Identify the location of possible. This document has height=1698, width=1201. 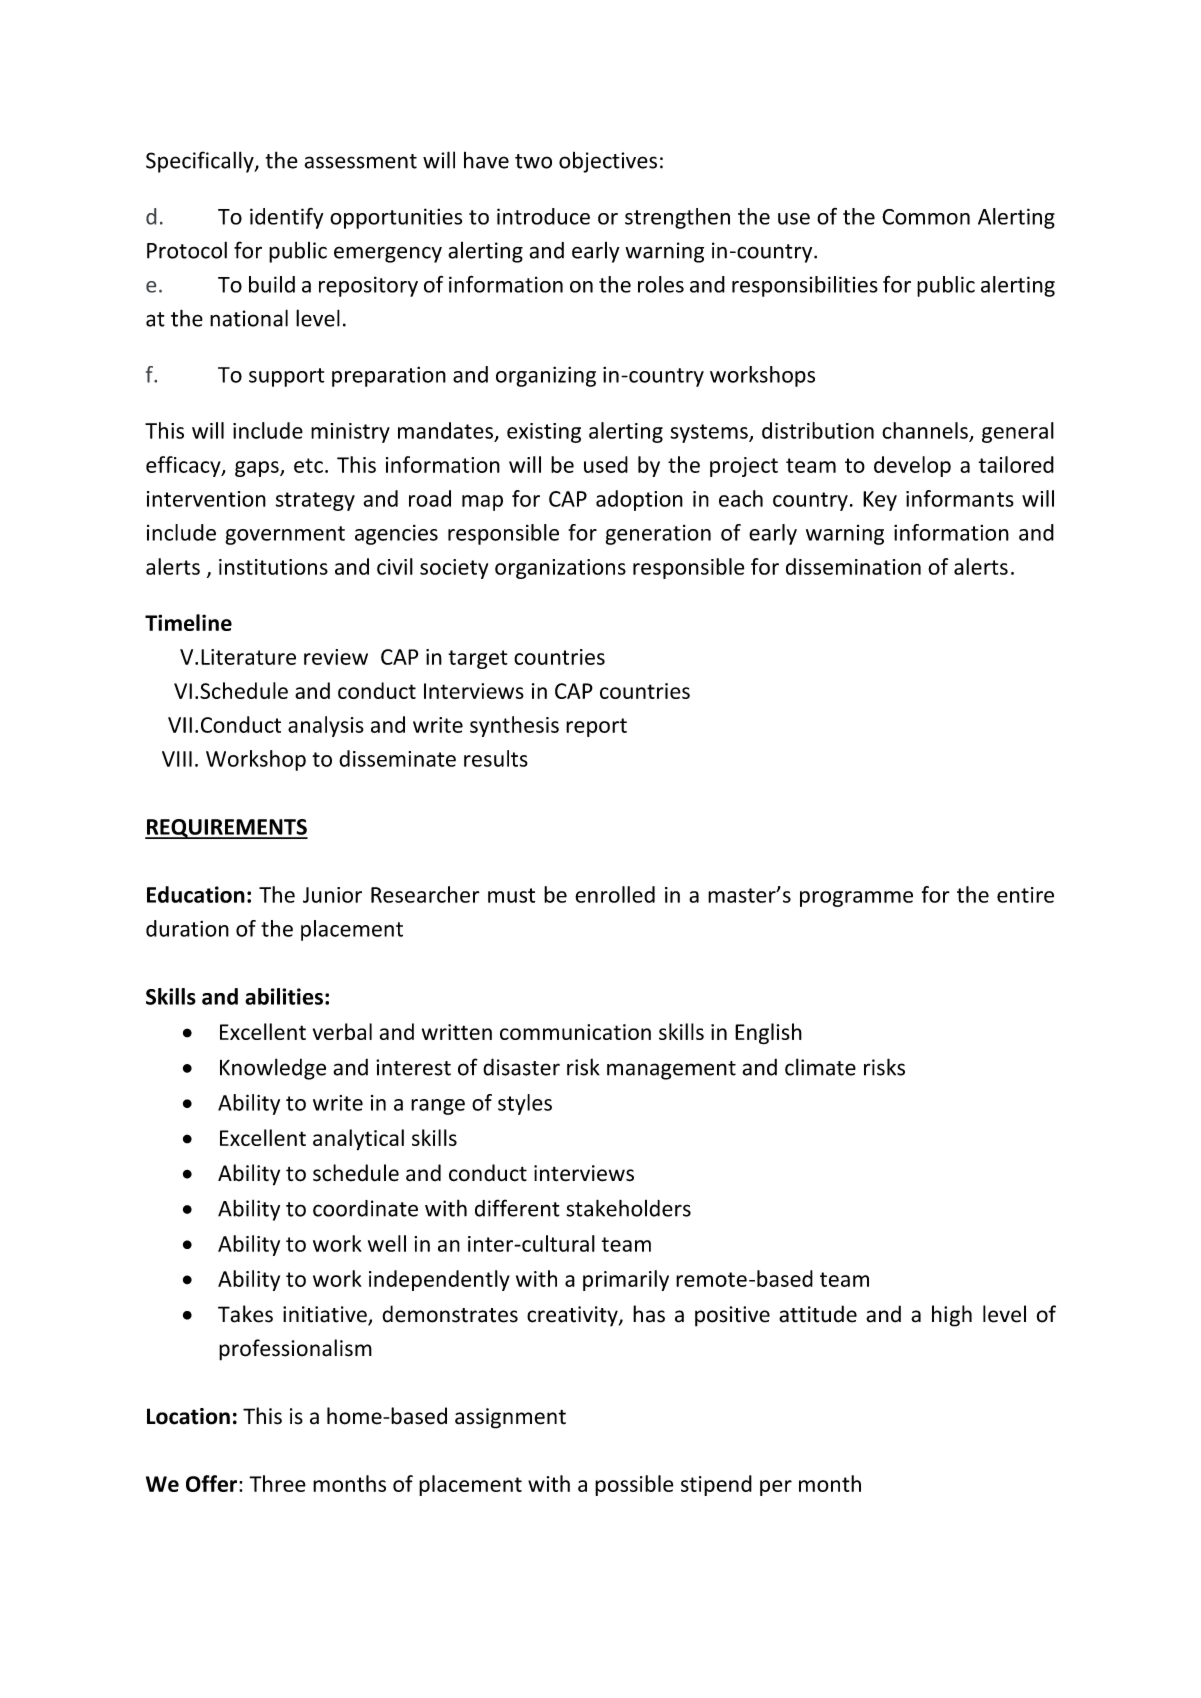
(634, 1485).
